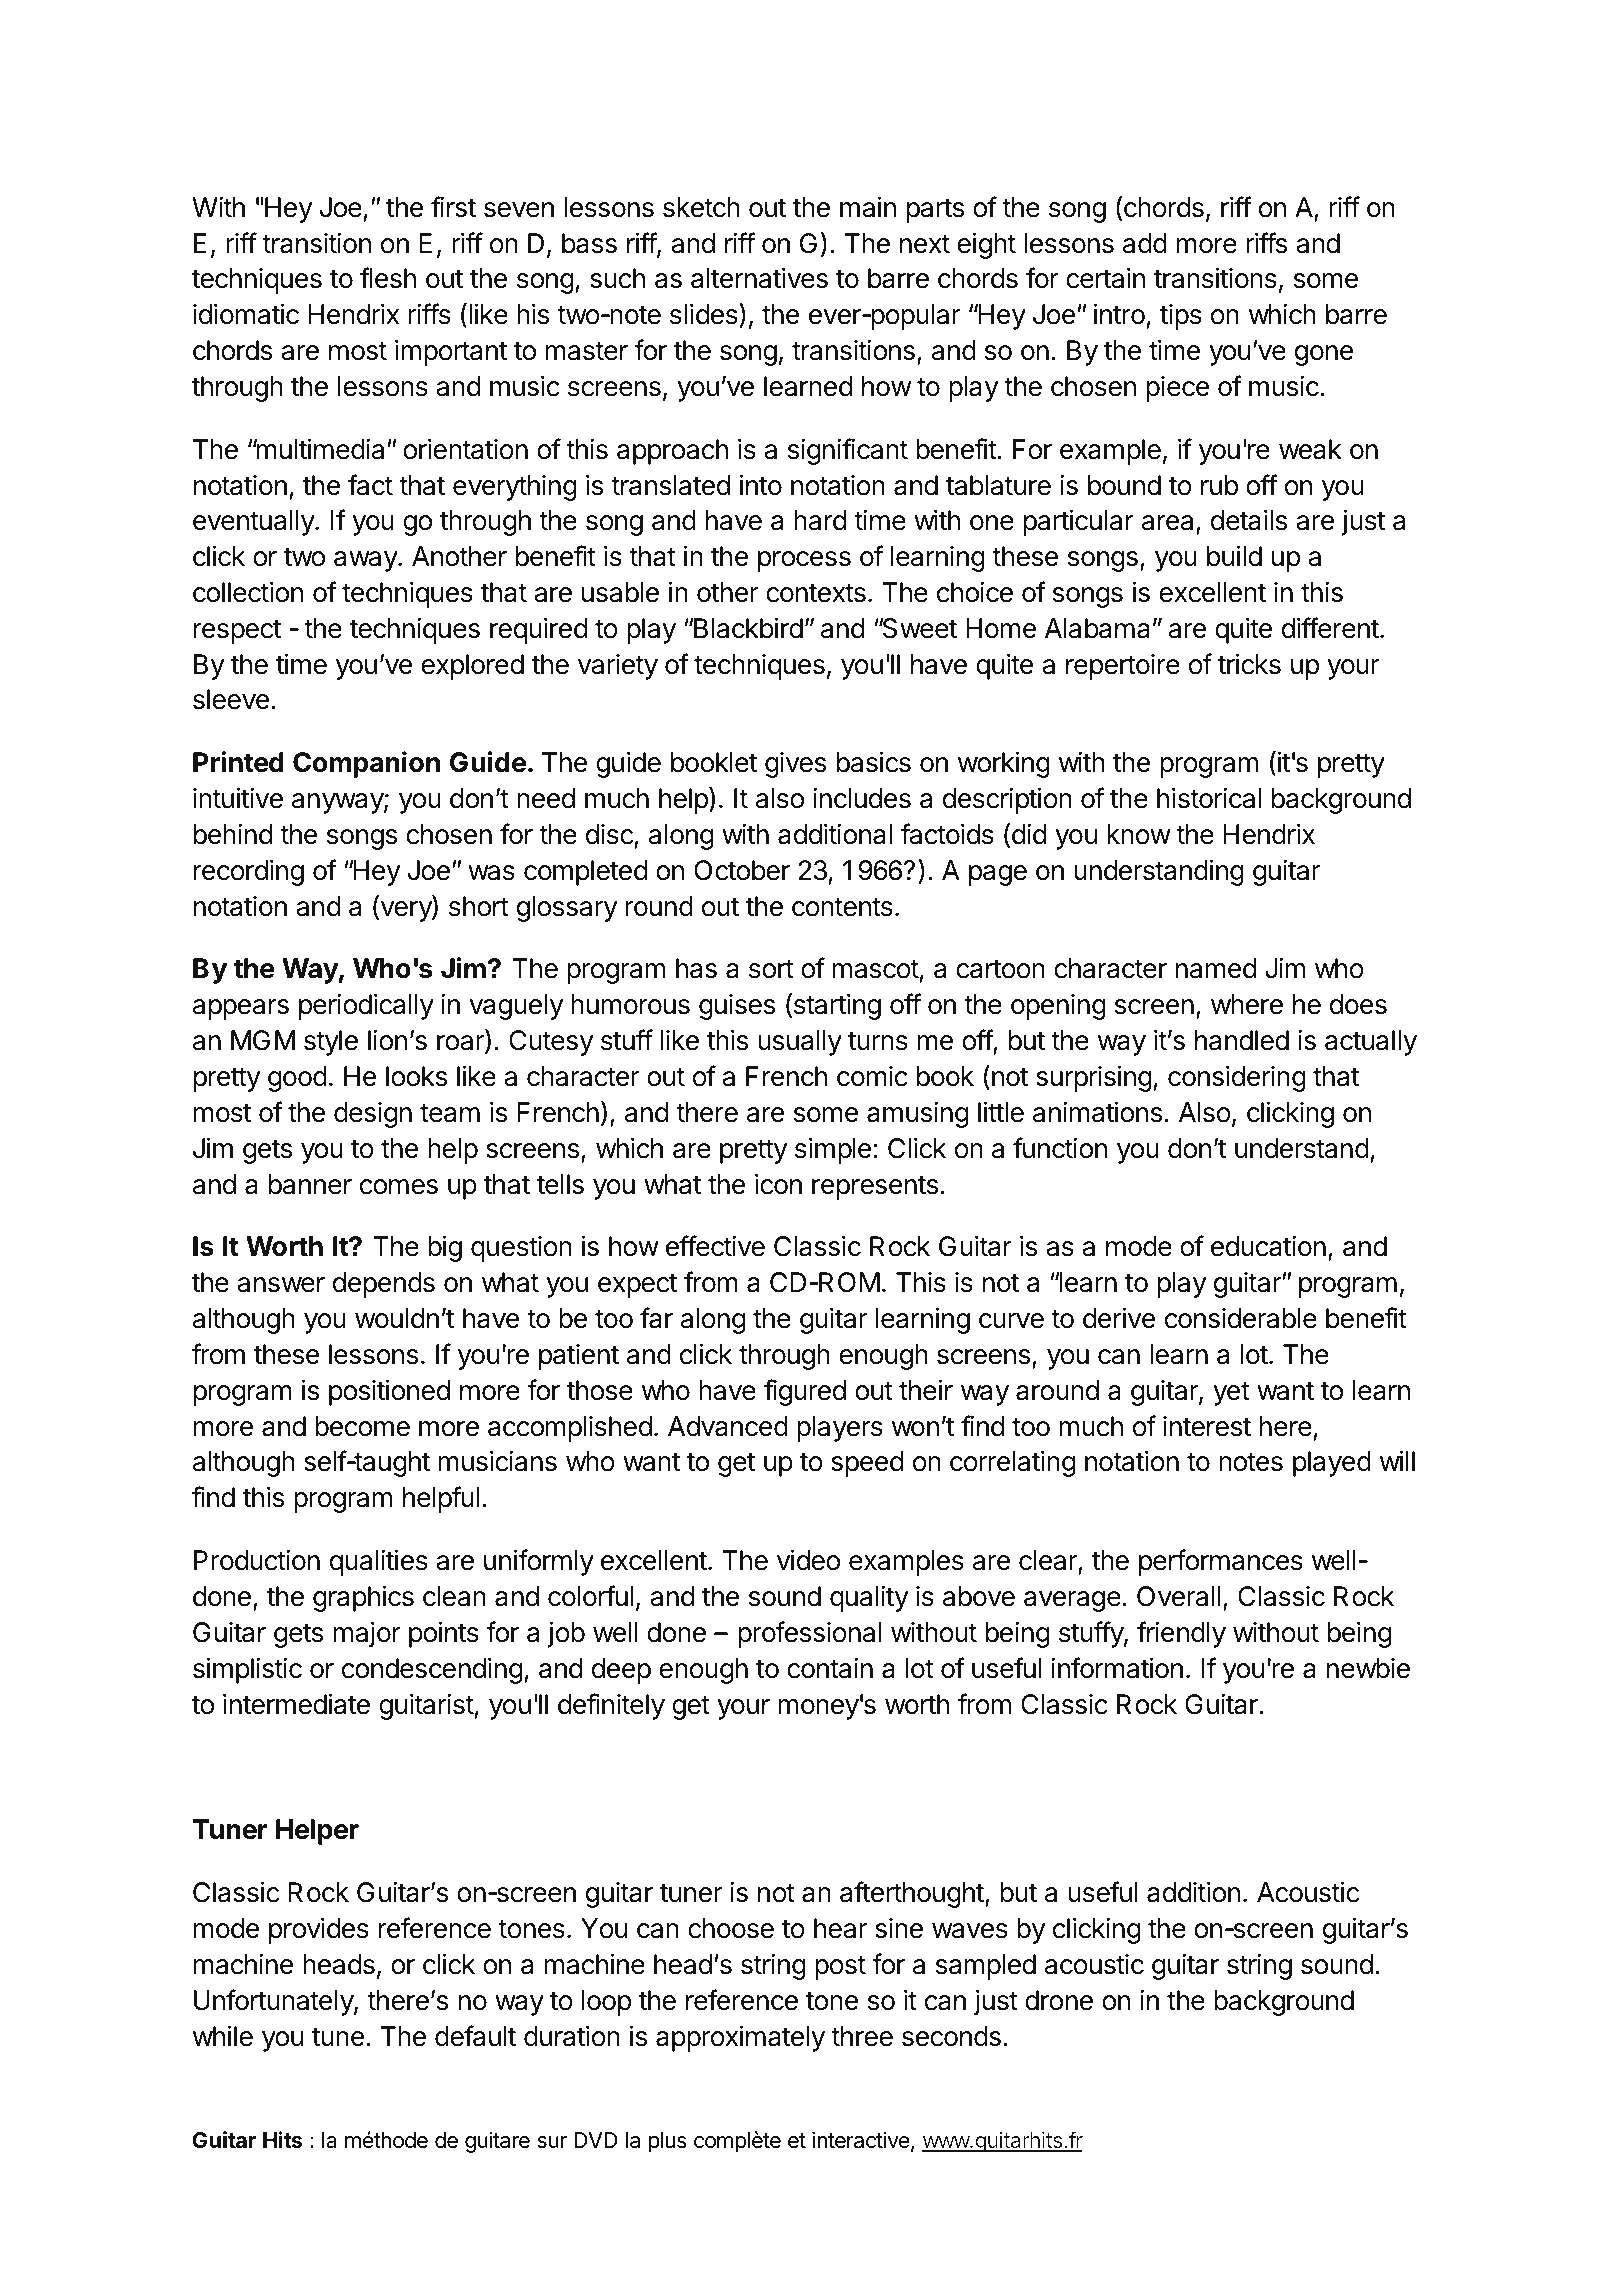  What do you see at coordinates (795, 765) in the screenshot?
I see `gives` at bounding box center [795, 765].
